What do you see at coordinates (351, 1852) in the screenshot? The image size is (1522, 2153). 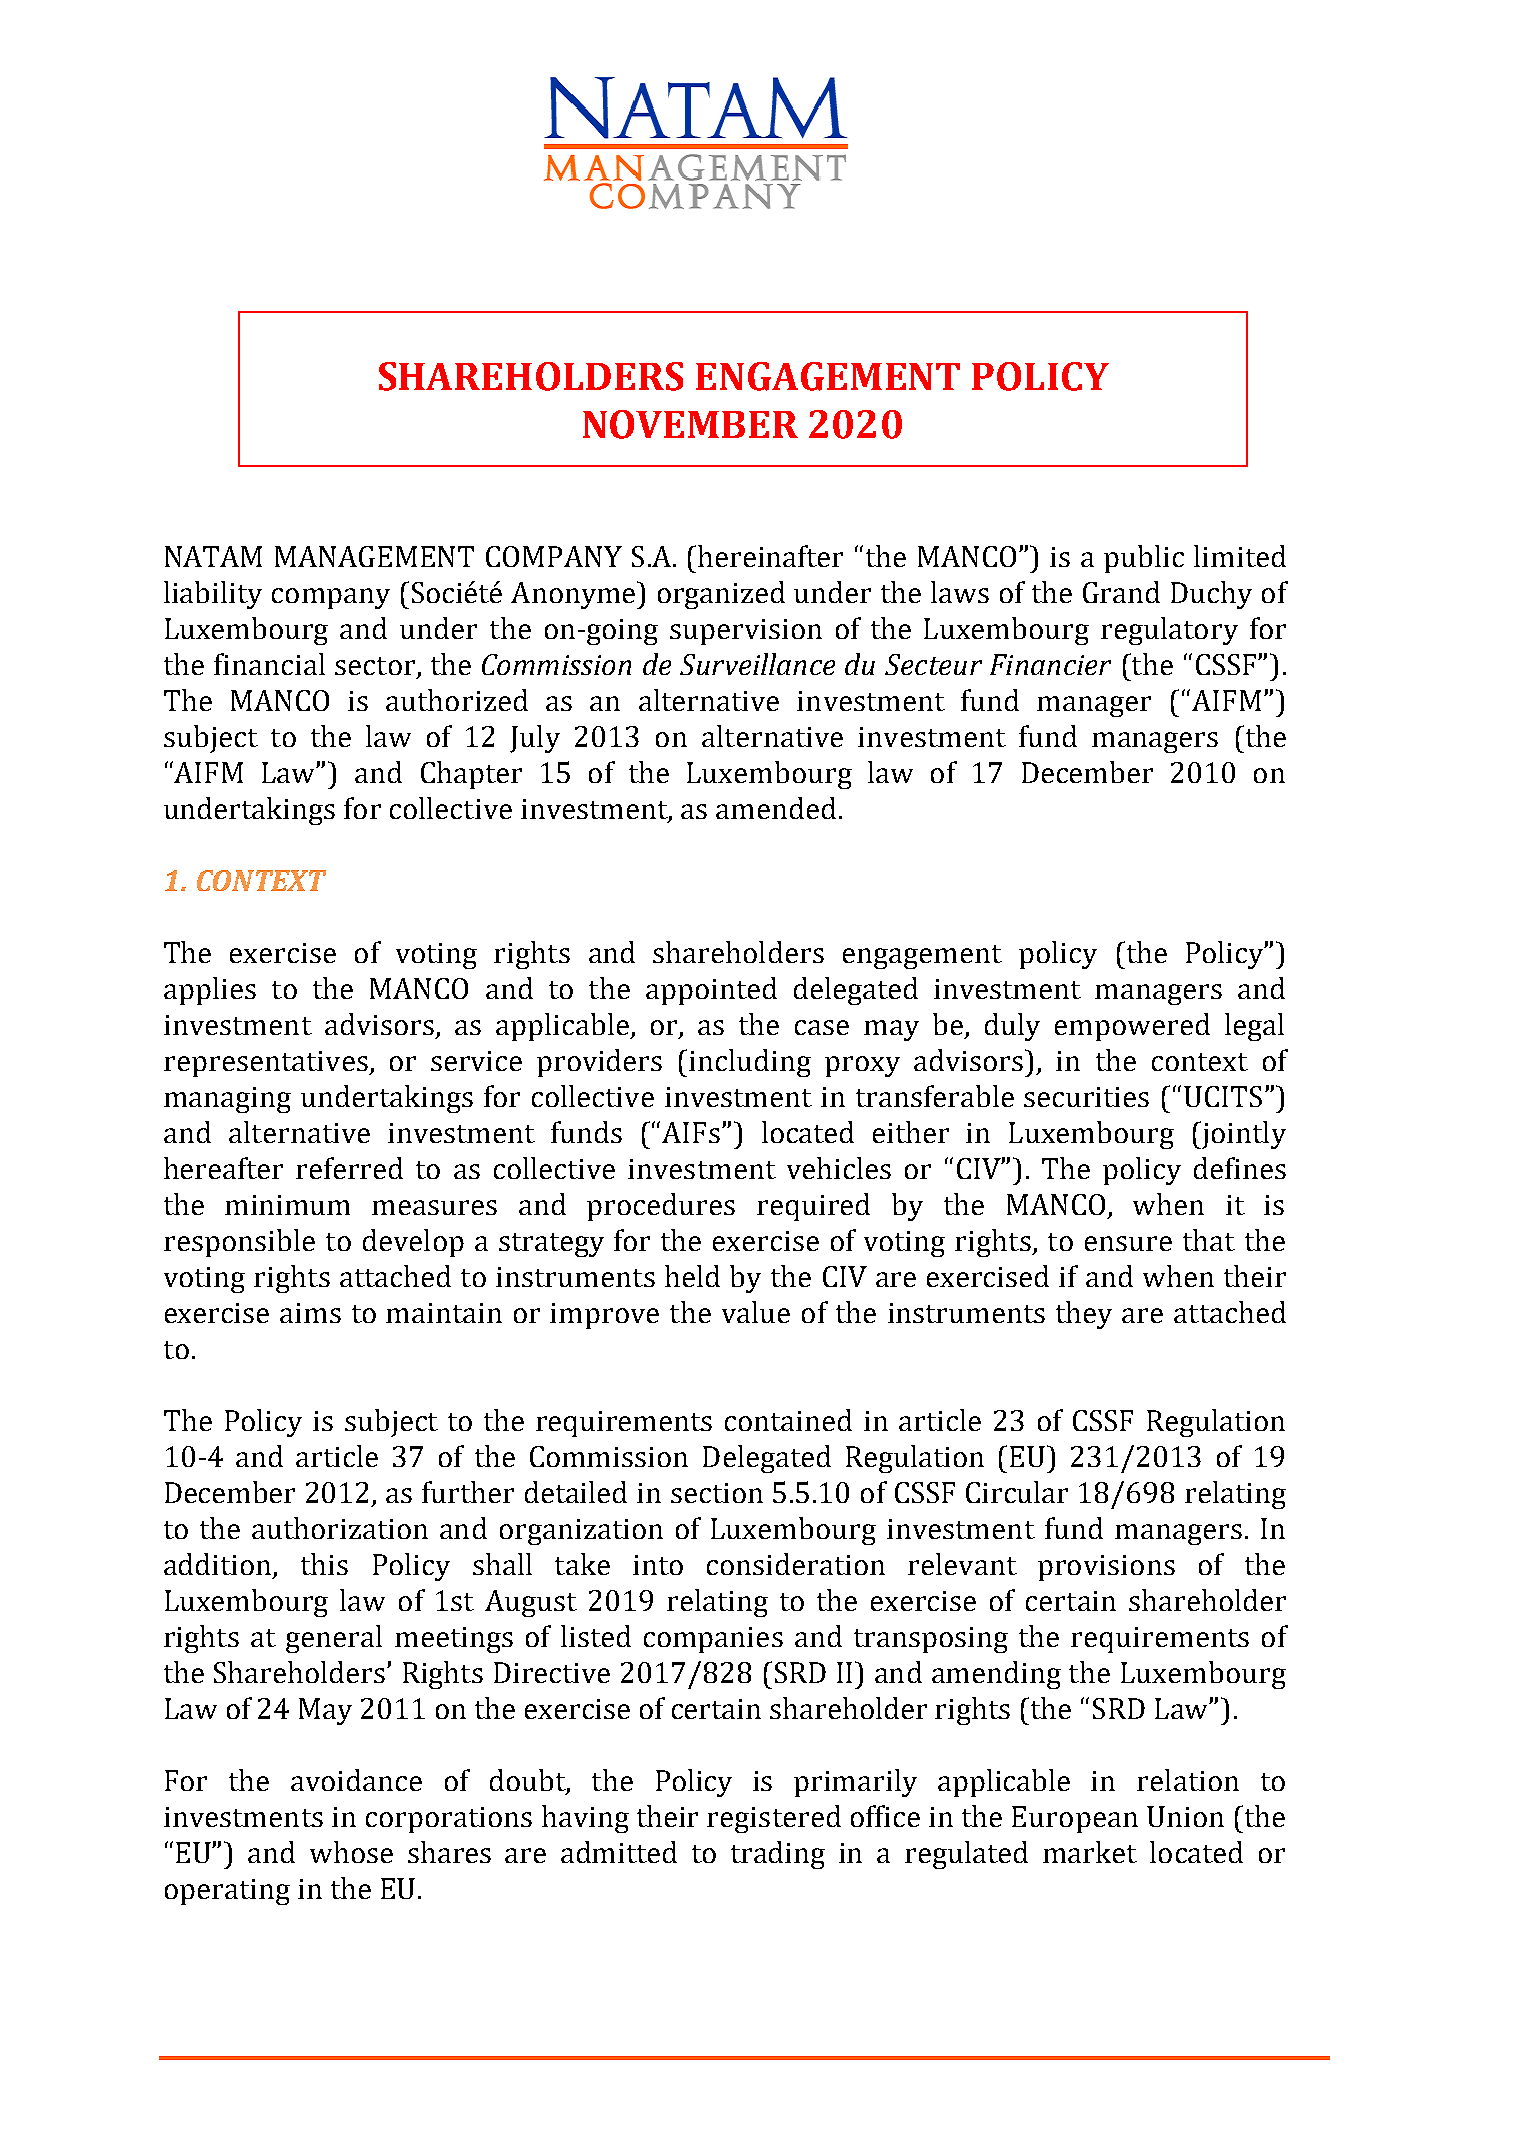 I see `whose` at bounding box center [351, 1852].
